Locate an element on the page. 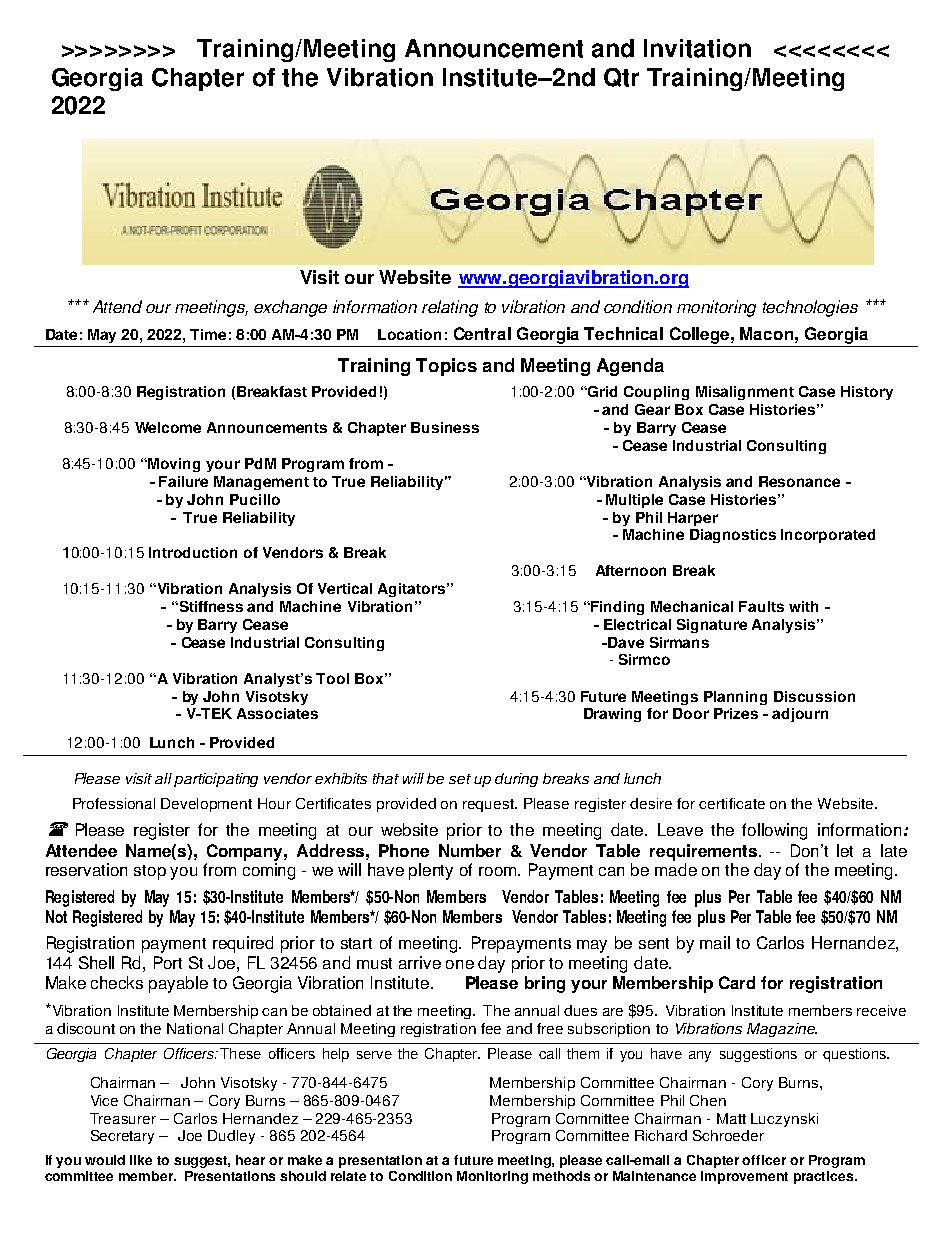 The width and height of the document is (952, 1233). Misalignment is located at coordinates (745, 393).
